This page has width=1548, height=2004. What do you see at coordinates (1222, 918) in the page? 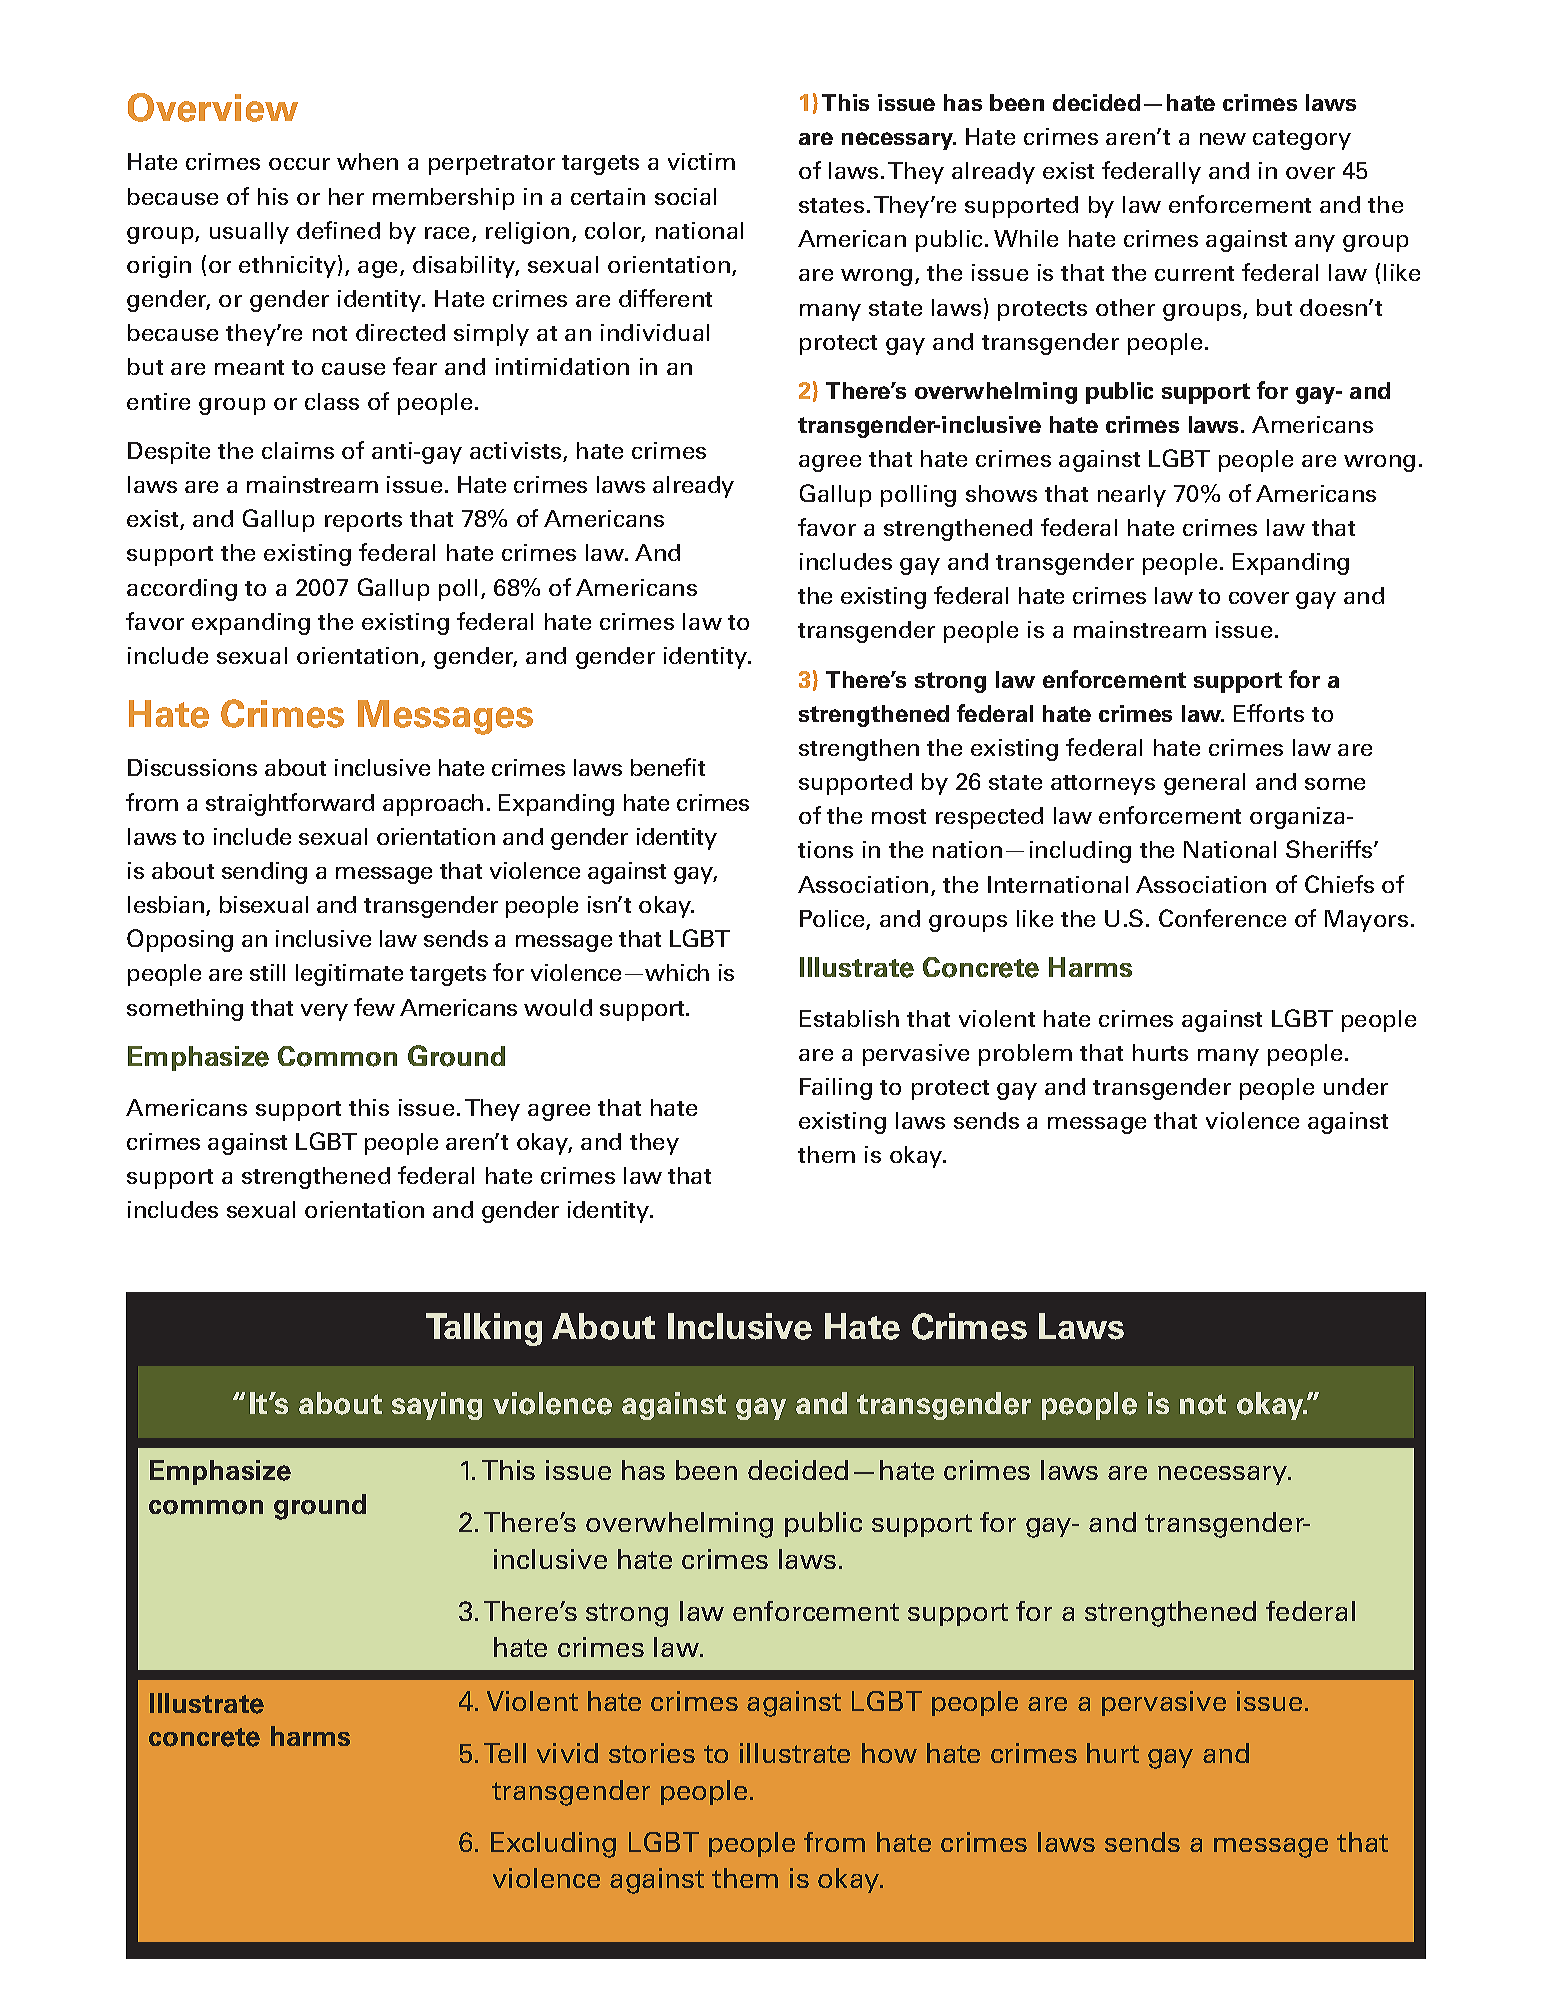
I see `Conference` at bounding box center [1222, 918].
